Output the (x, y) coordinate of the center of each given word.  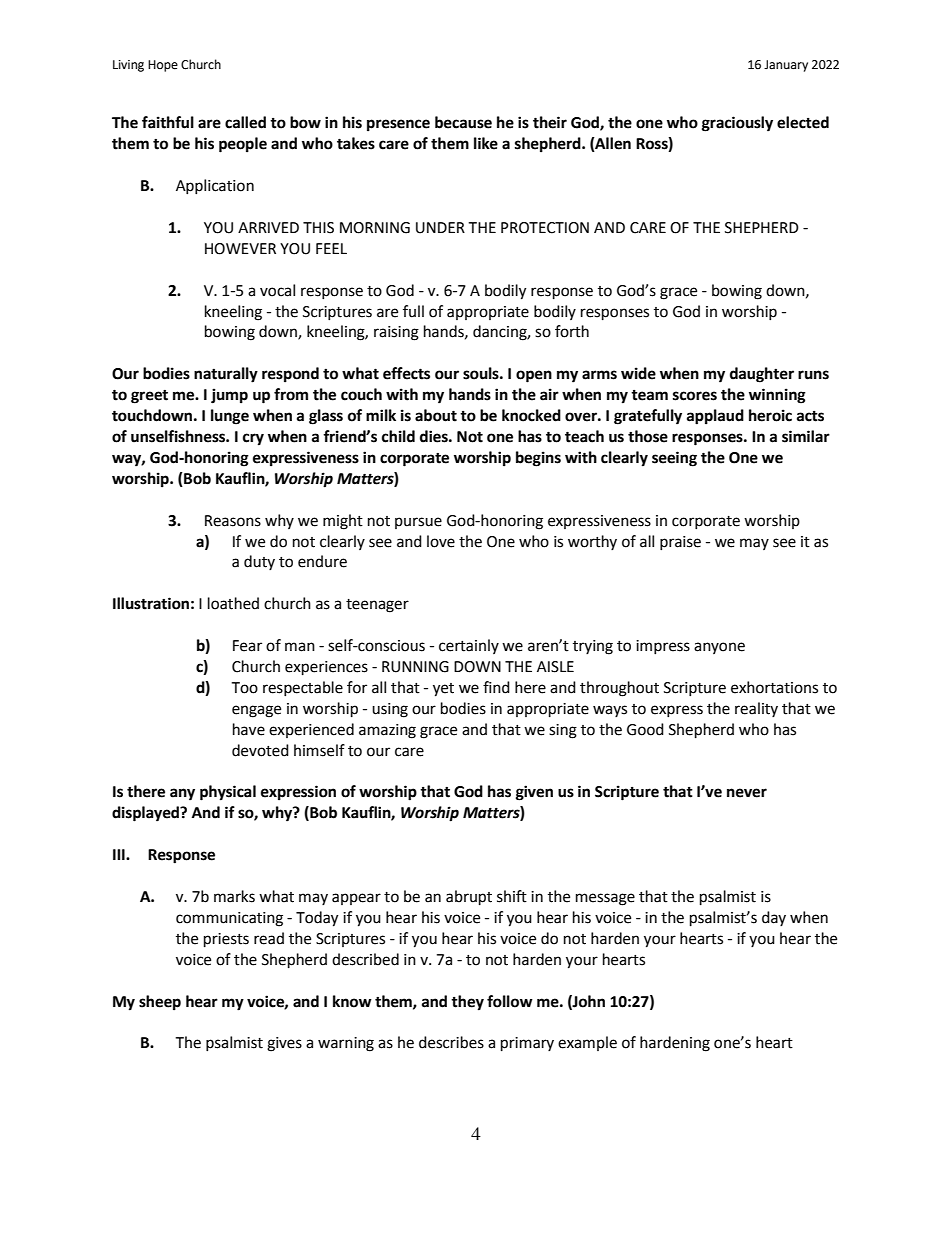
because (463, 122)
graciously (737, 124)
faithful (168, 122)
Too (244, 688)
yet (443, 690)
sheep (160, 1003)
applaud (715, 417)
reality (756, 709)
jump (229, 396)
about (436, 415)
